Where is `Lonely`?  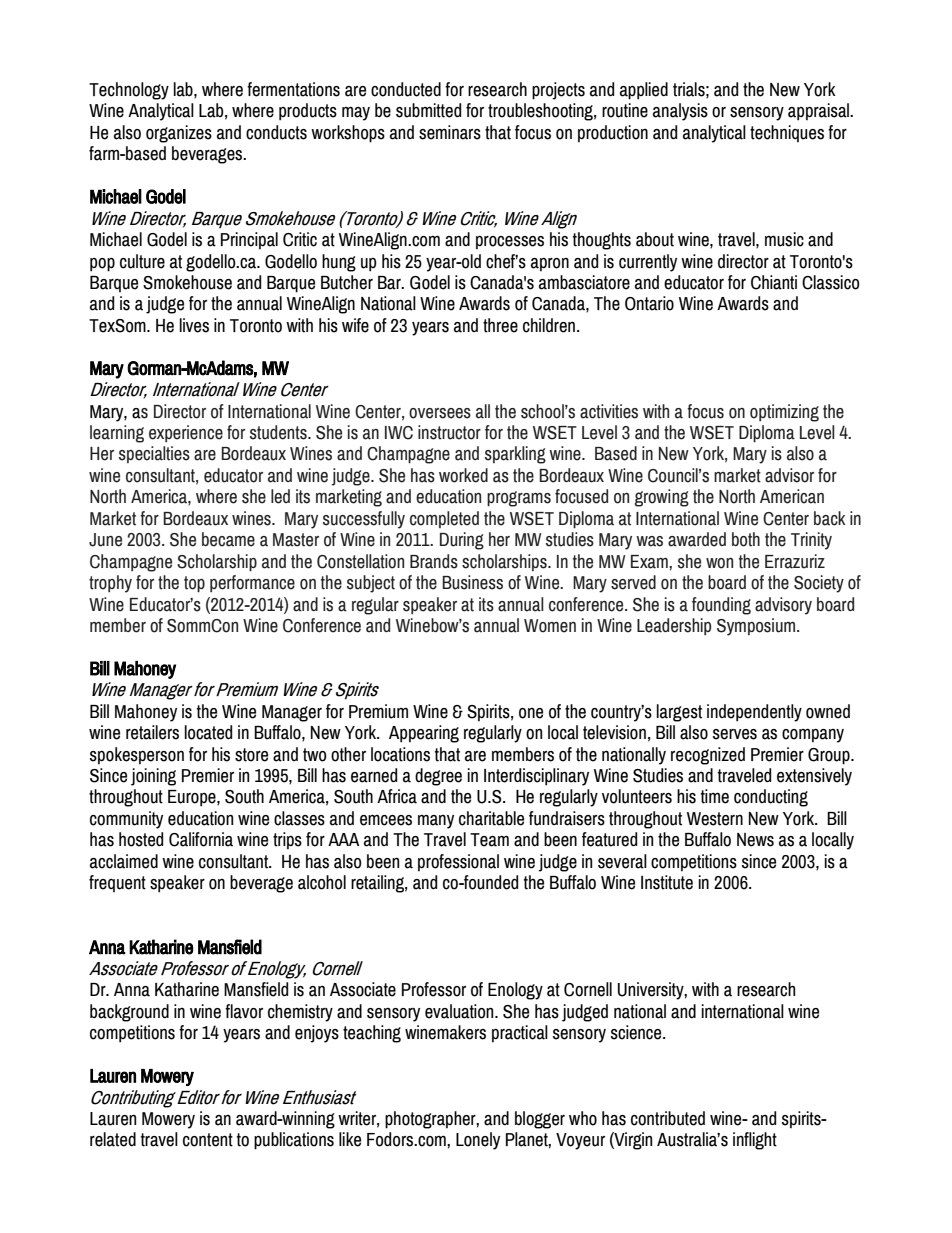 Lonely is located at coordinates (478, 1141).
